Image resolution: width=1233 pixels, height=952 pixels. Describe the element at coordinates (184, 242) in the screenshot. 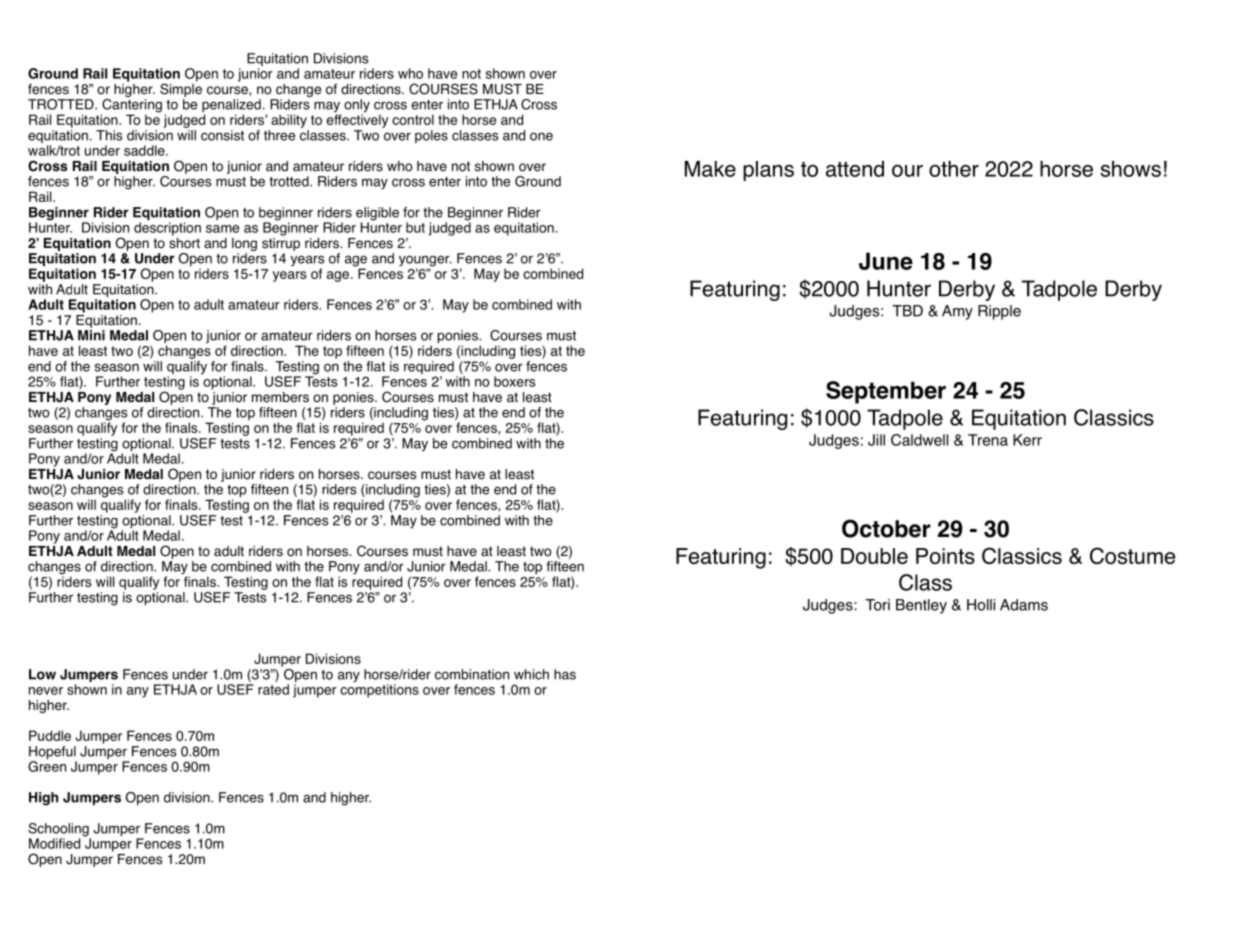

I see `short` at that location.
